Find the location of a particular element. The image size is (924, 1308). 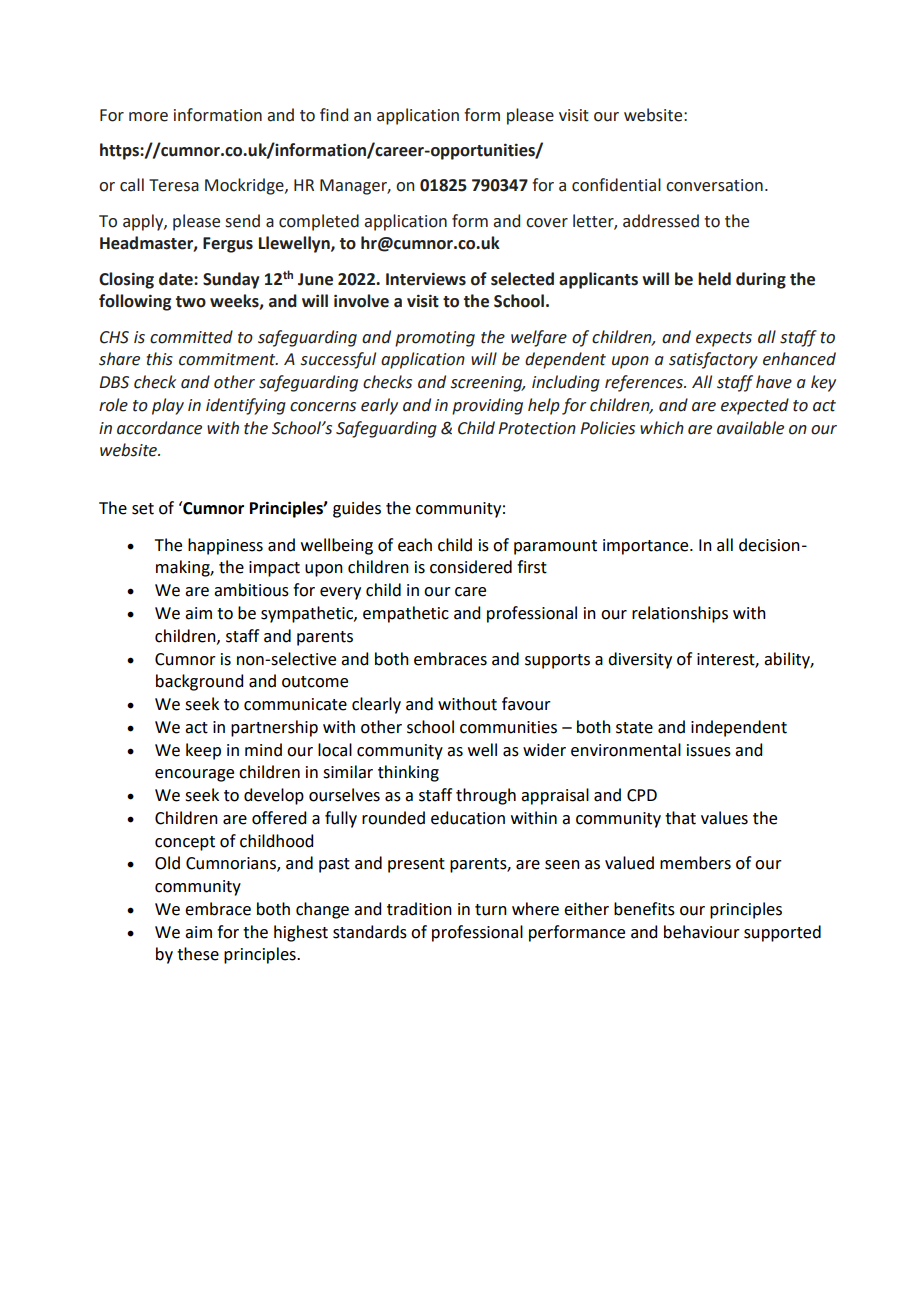

find is located at coordinates (334, 115).
